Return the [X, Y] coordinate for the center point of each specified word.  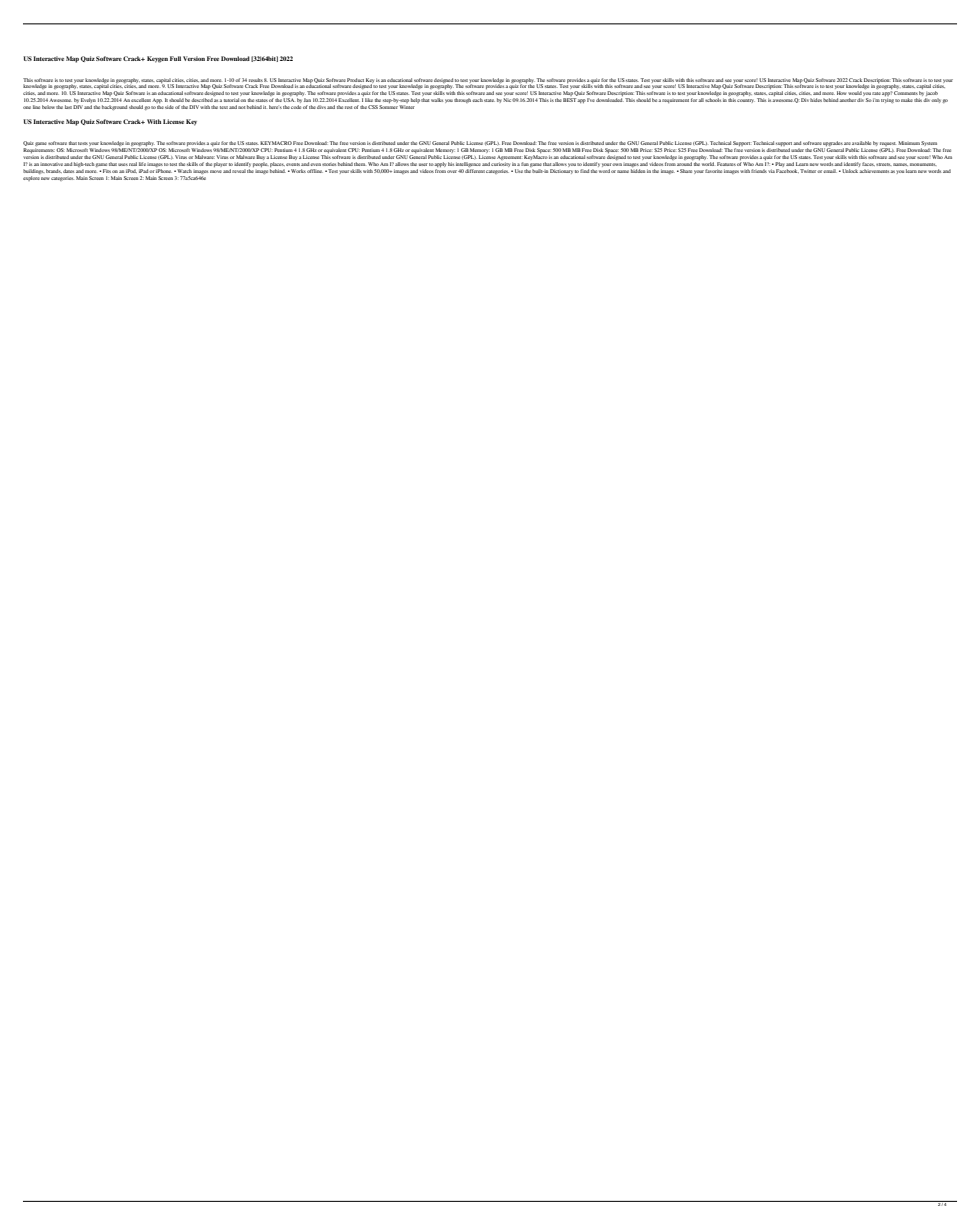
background [114, 107]
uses [123, 164]
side [169, 107]
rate [876, 93]
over [452, 171]
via [771, 171]
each [477, 100]
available [861, 143]
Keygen [157, 59]
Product [355, 80]
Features [726, 164]
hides [816, 100]
